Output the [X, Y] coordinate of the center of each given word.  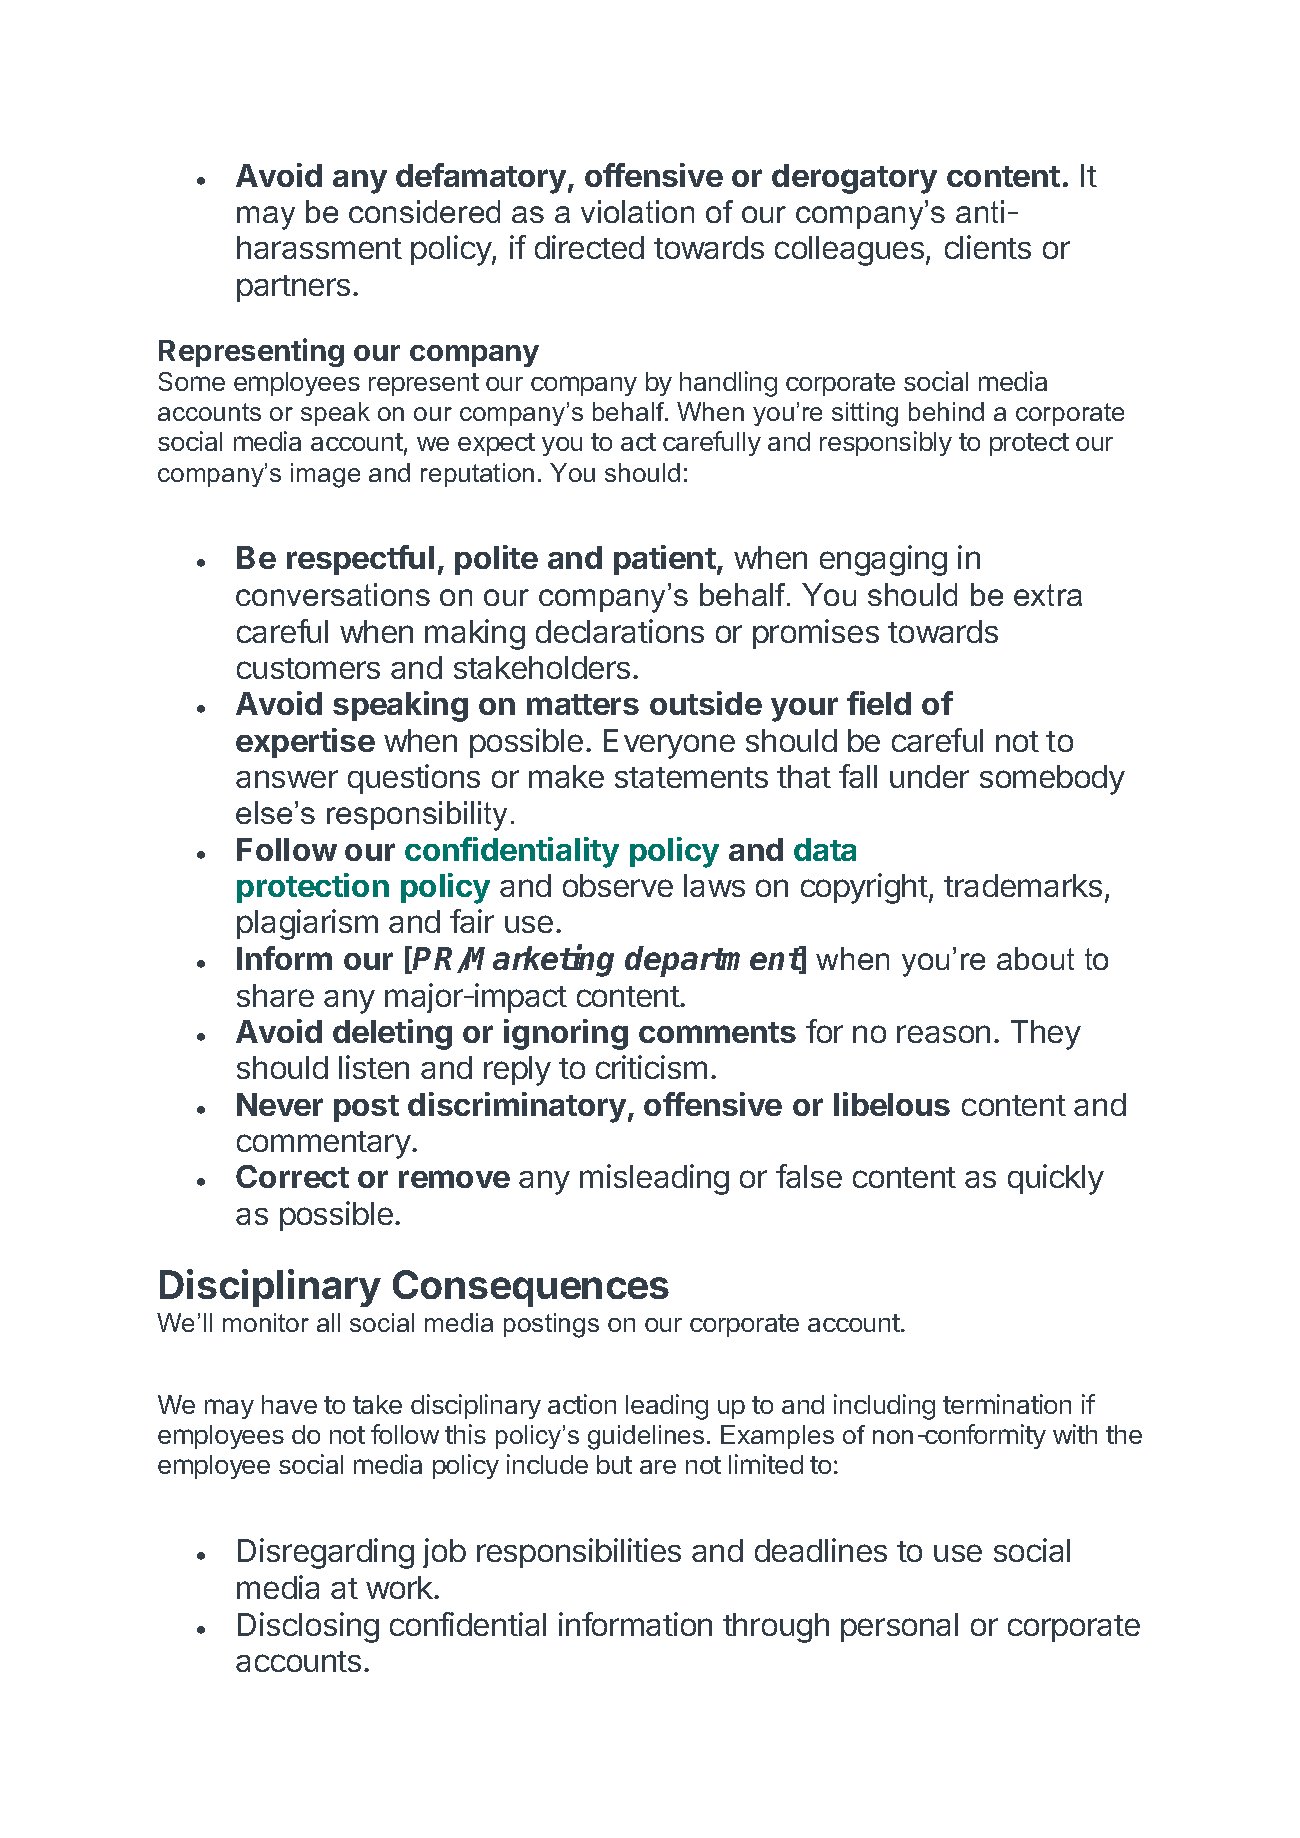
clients [988, 247]
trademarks [1023, 885]
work [400, 1587]
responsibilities [579, 1553]
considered [424, 211]
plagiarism [307, 924]
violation [637, 211]
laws [714, 885]
